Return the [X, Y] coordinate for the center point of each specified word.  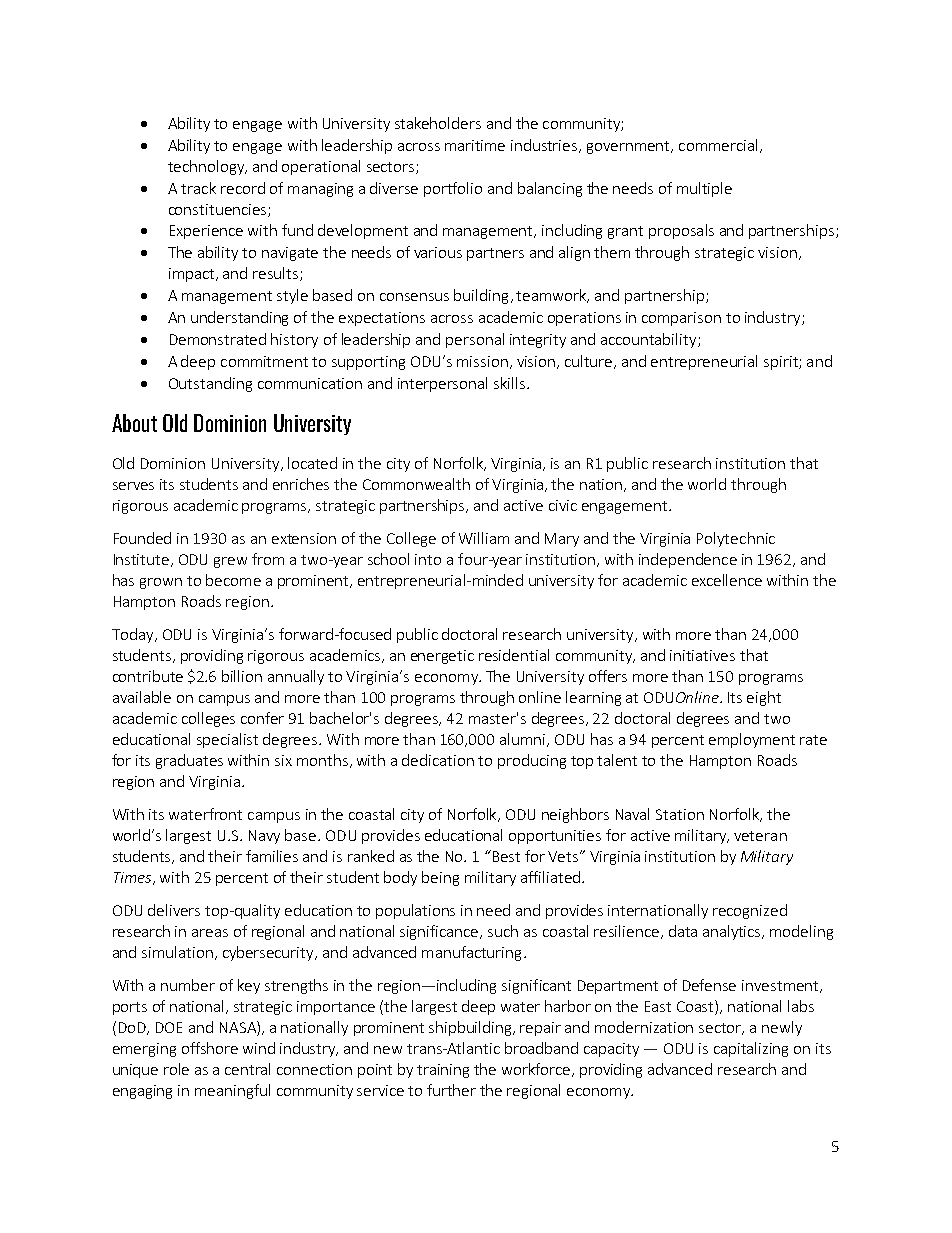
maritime [475, 145]
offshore [210, 1048]
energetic [442, 657]
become [233, 580]
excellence [727, 580]
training [443, 1071]
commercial [720, 146]
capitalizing [751, 1049]
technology [207, 167]
